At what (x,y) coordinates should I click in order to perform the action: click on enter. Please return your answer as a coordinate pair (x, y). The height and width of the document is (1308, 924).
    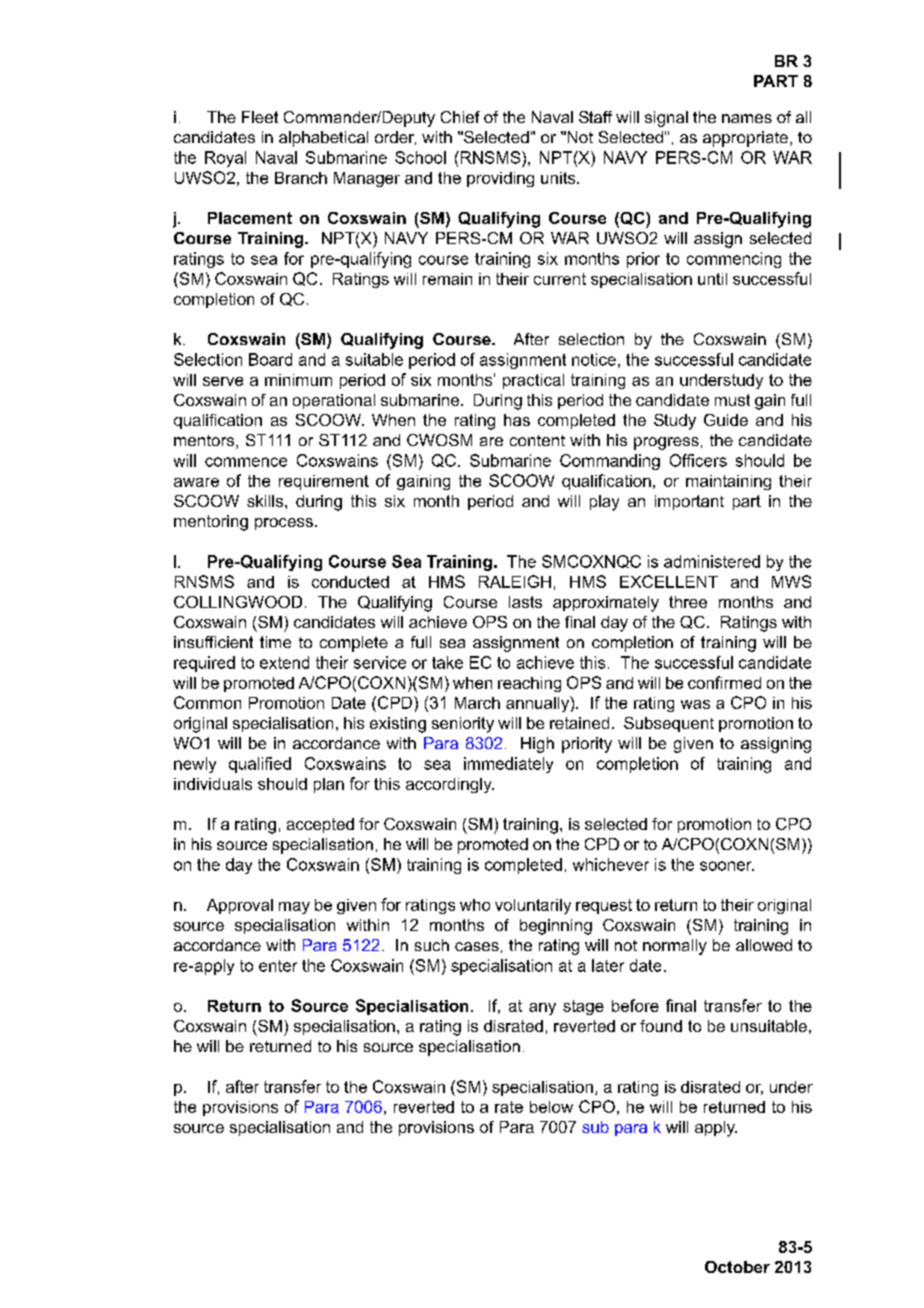
    Looking at the image, I should click on (278, 966).
